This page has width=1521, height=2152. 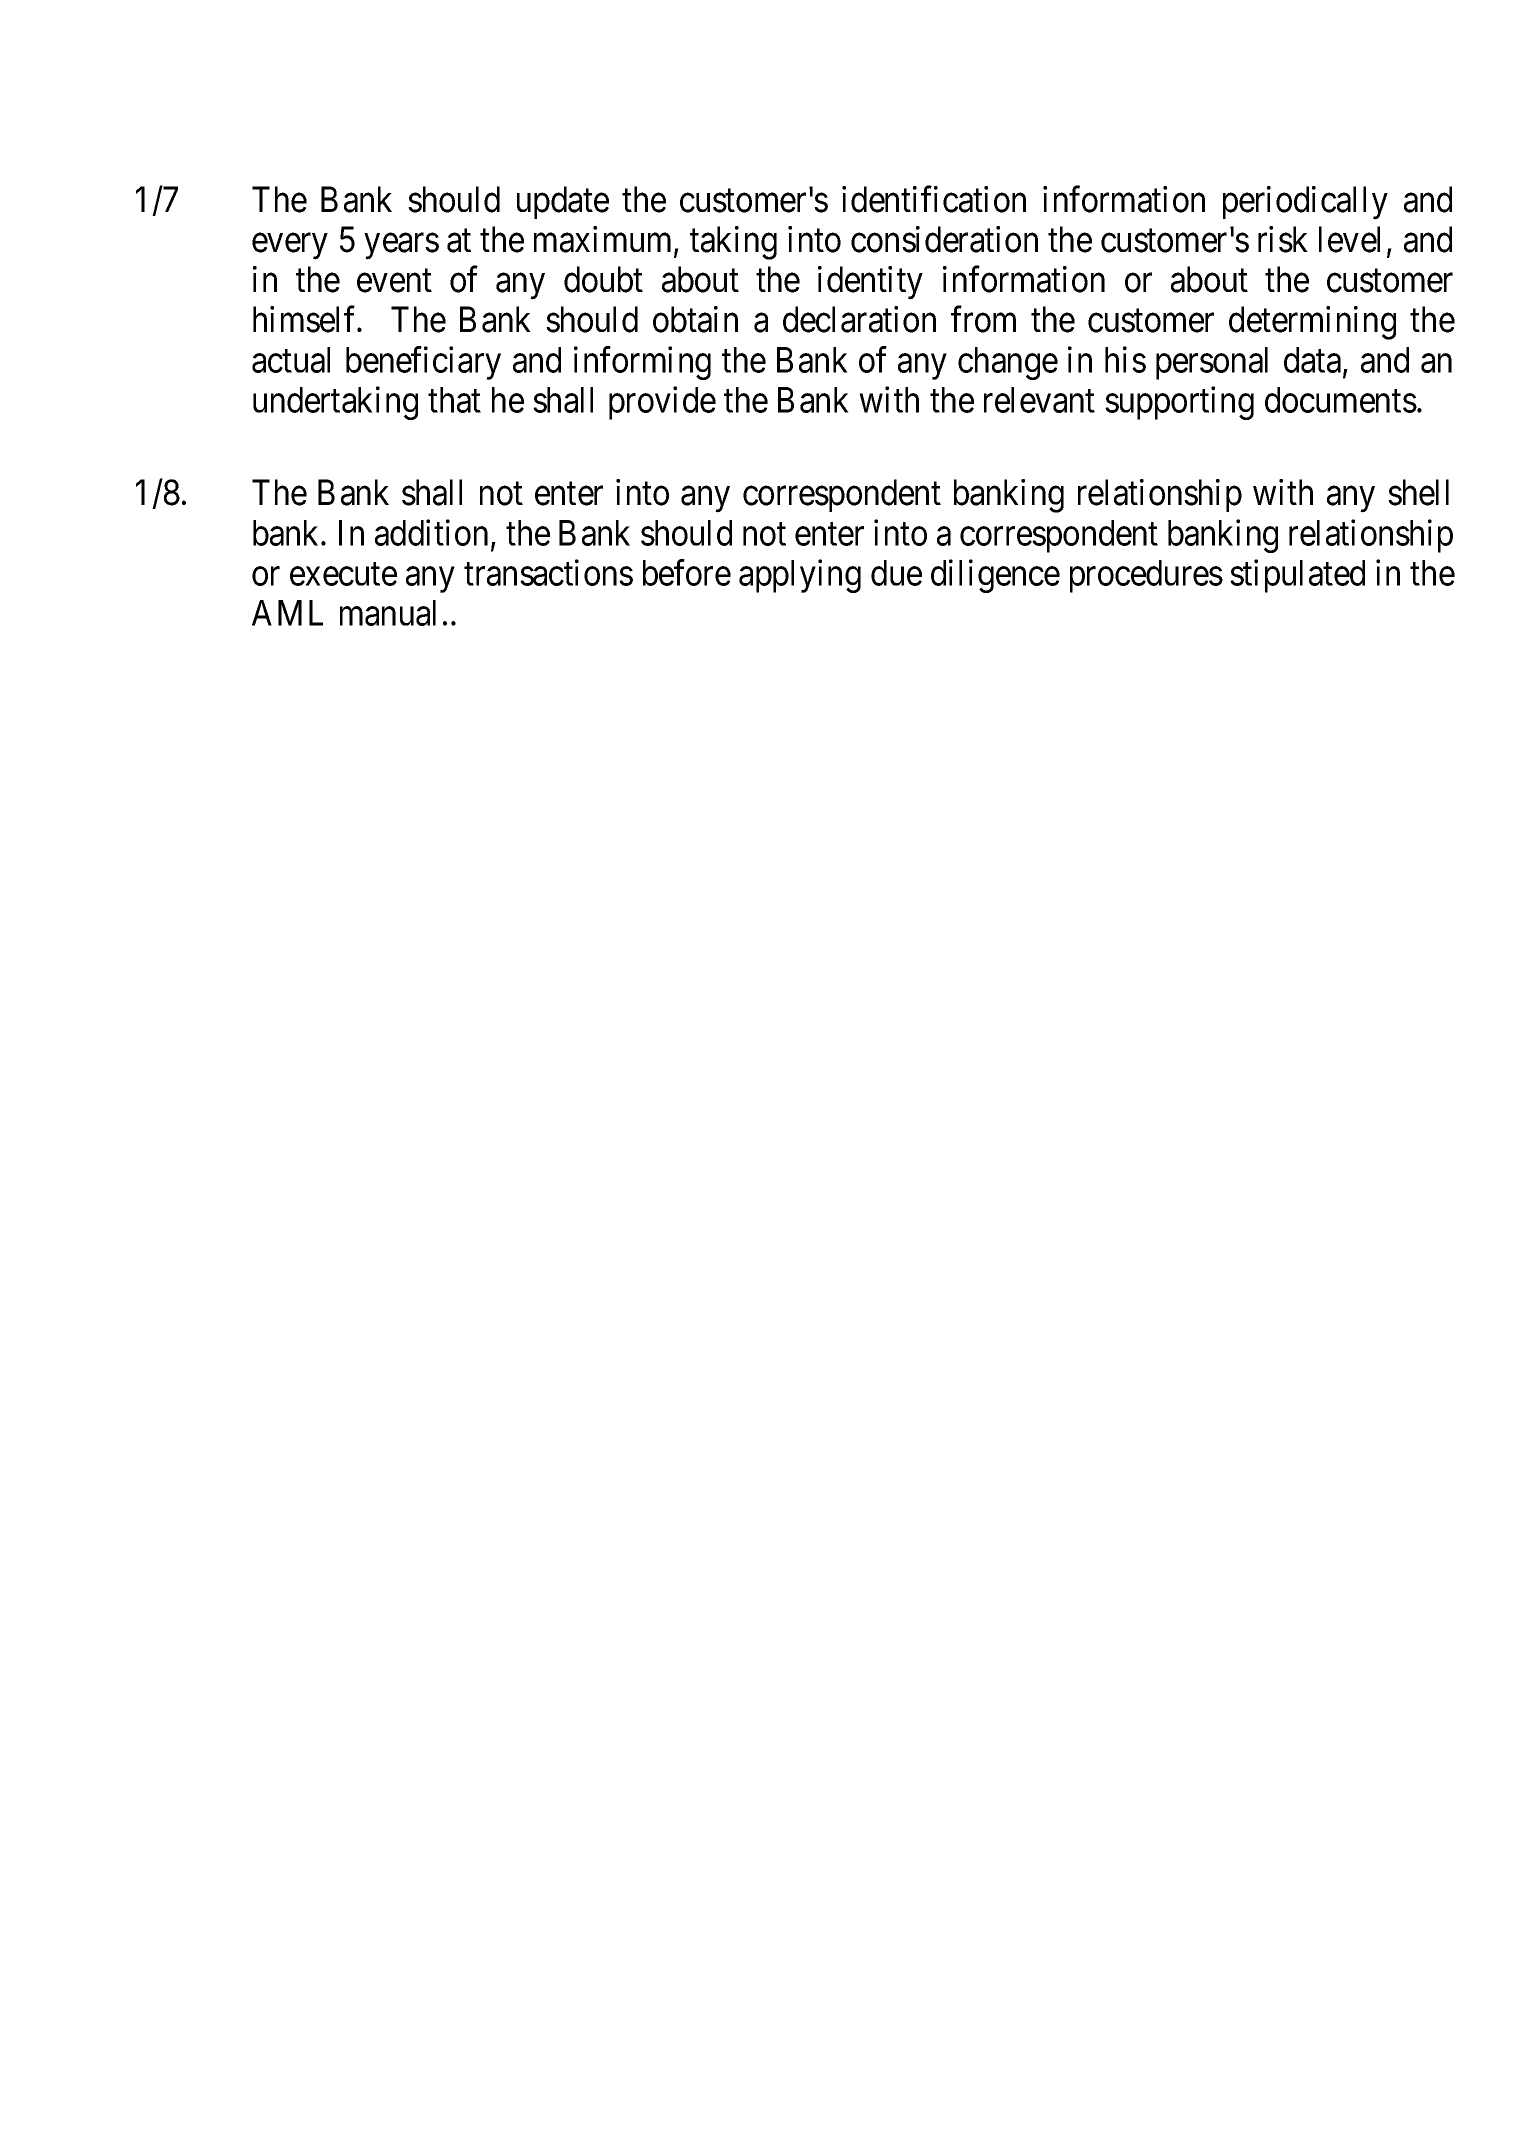 What do you see at coordinates (934, 199) in the page?
I see `identification` at bounding box center [934, 199].
